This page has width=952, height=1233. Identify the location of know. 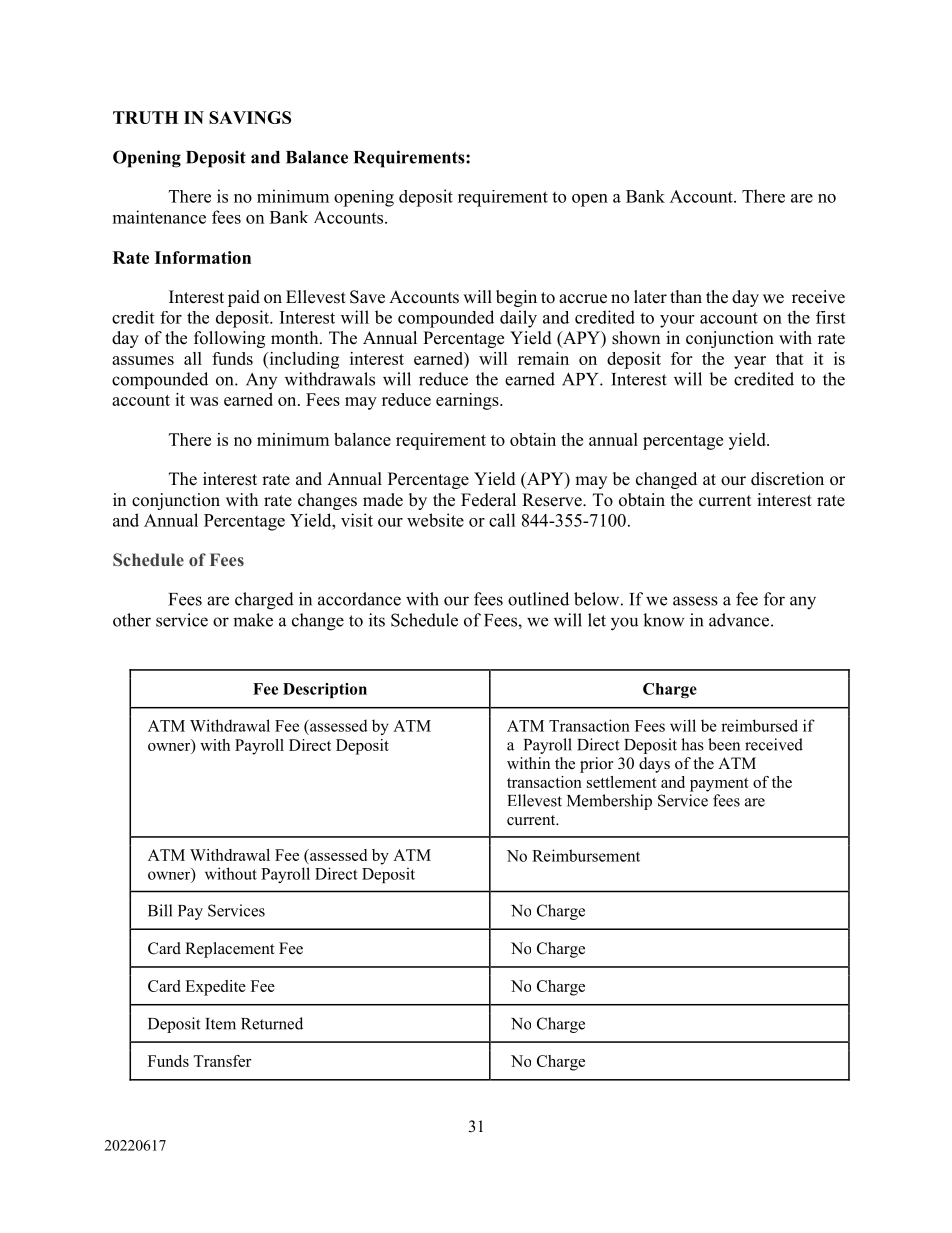
(664, 620).
